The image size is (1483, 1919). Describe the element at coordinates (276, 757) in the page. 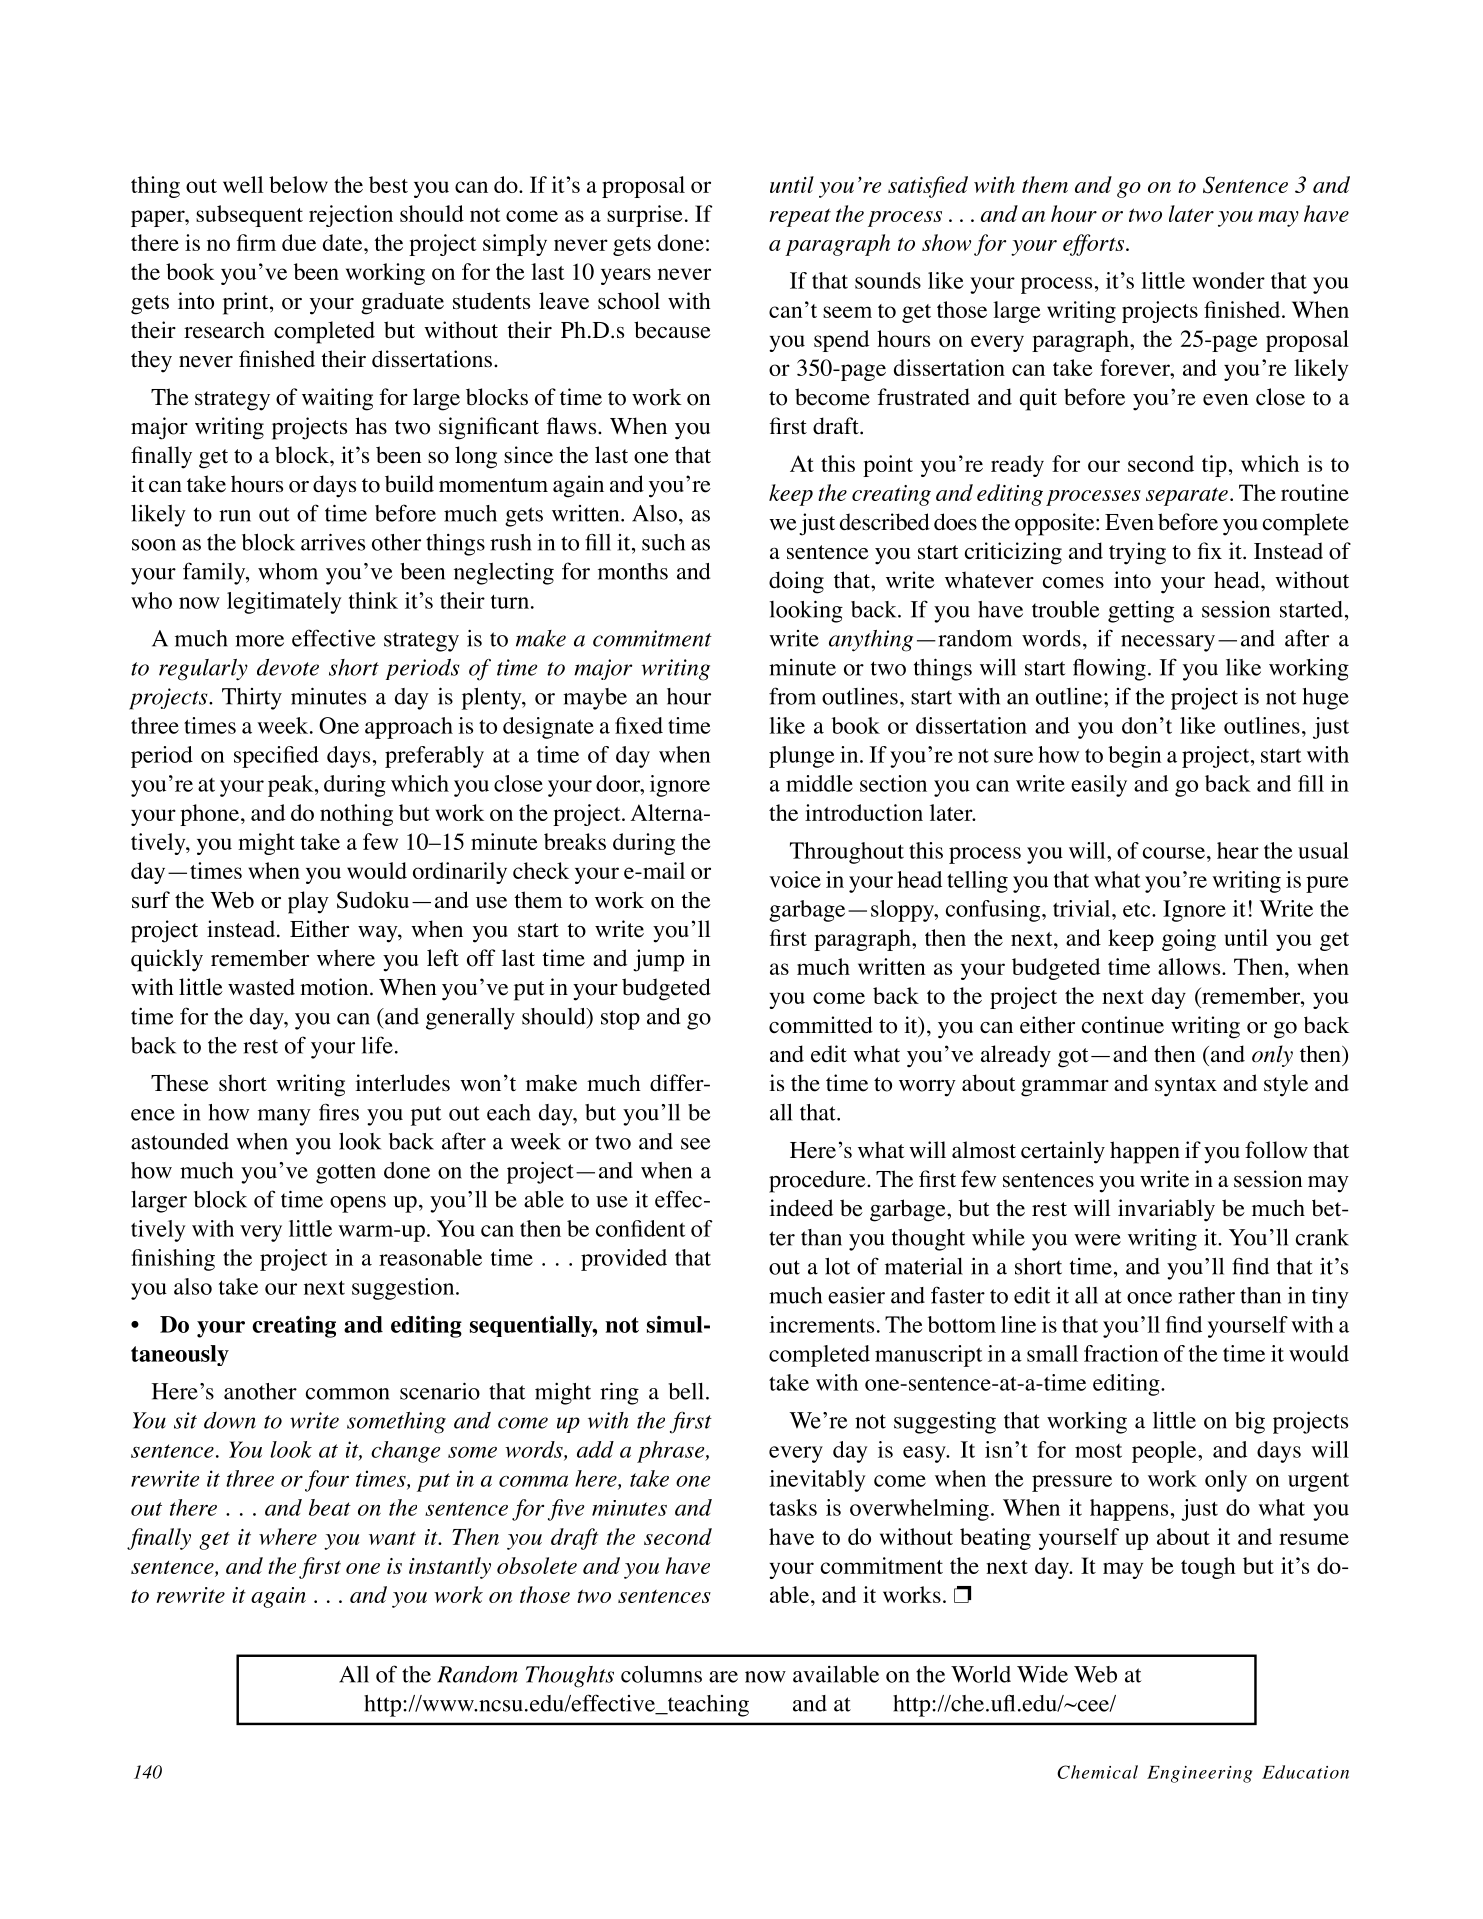

I see `specified` at that location.
